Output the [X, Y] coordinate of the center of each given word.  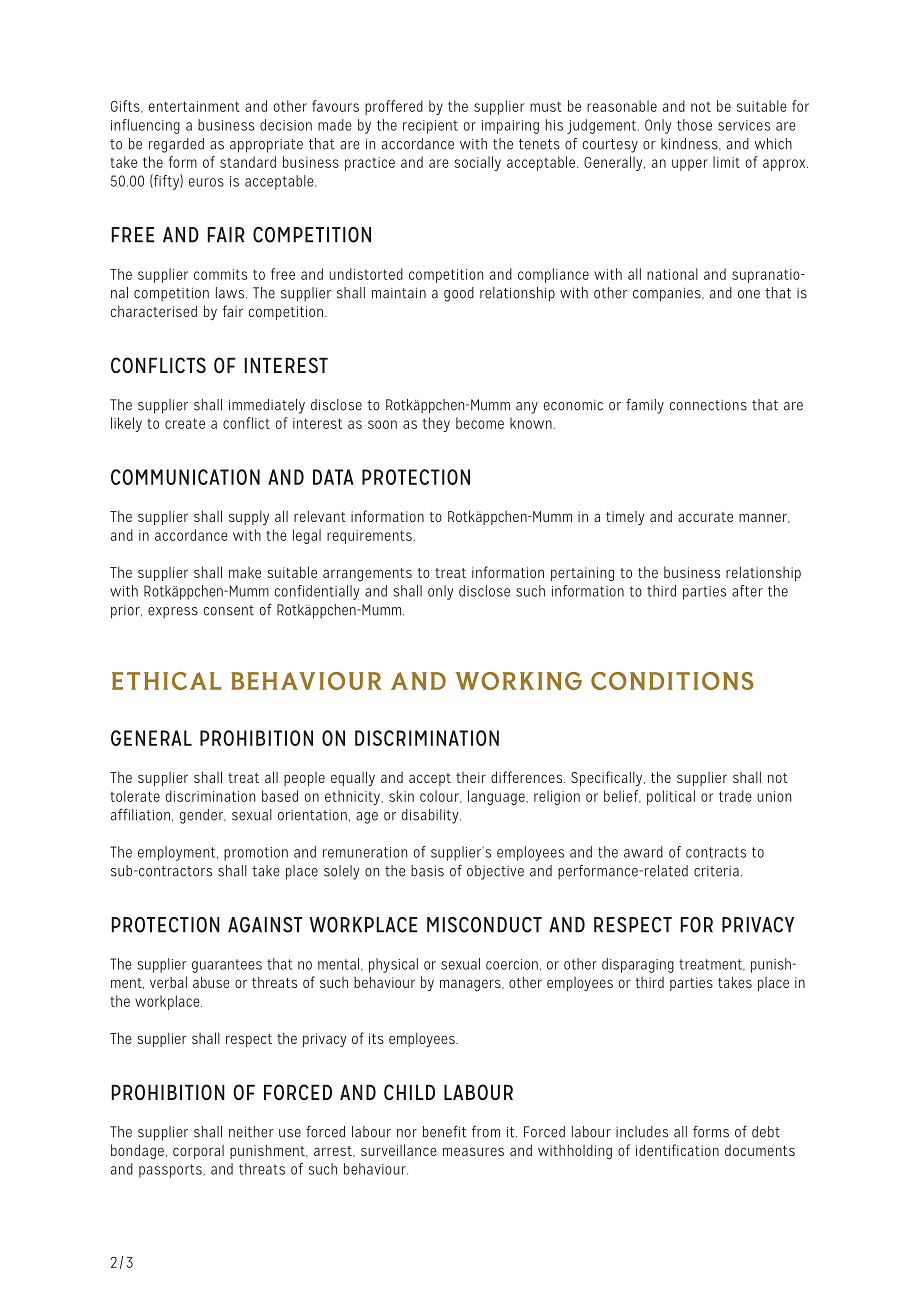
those [694, 125]
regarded [176, 145]
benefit [444, 1131]
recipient [430, 127]
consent [229, 610]
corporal [198, 1152]
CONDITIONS [672, 681]
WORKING [518, 681]
